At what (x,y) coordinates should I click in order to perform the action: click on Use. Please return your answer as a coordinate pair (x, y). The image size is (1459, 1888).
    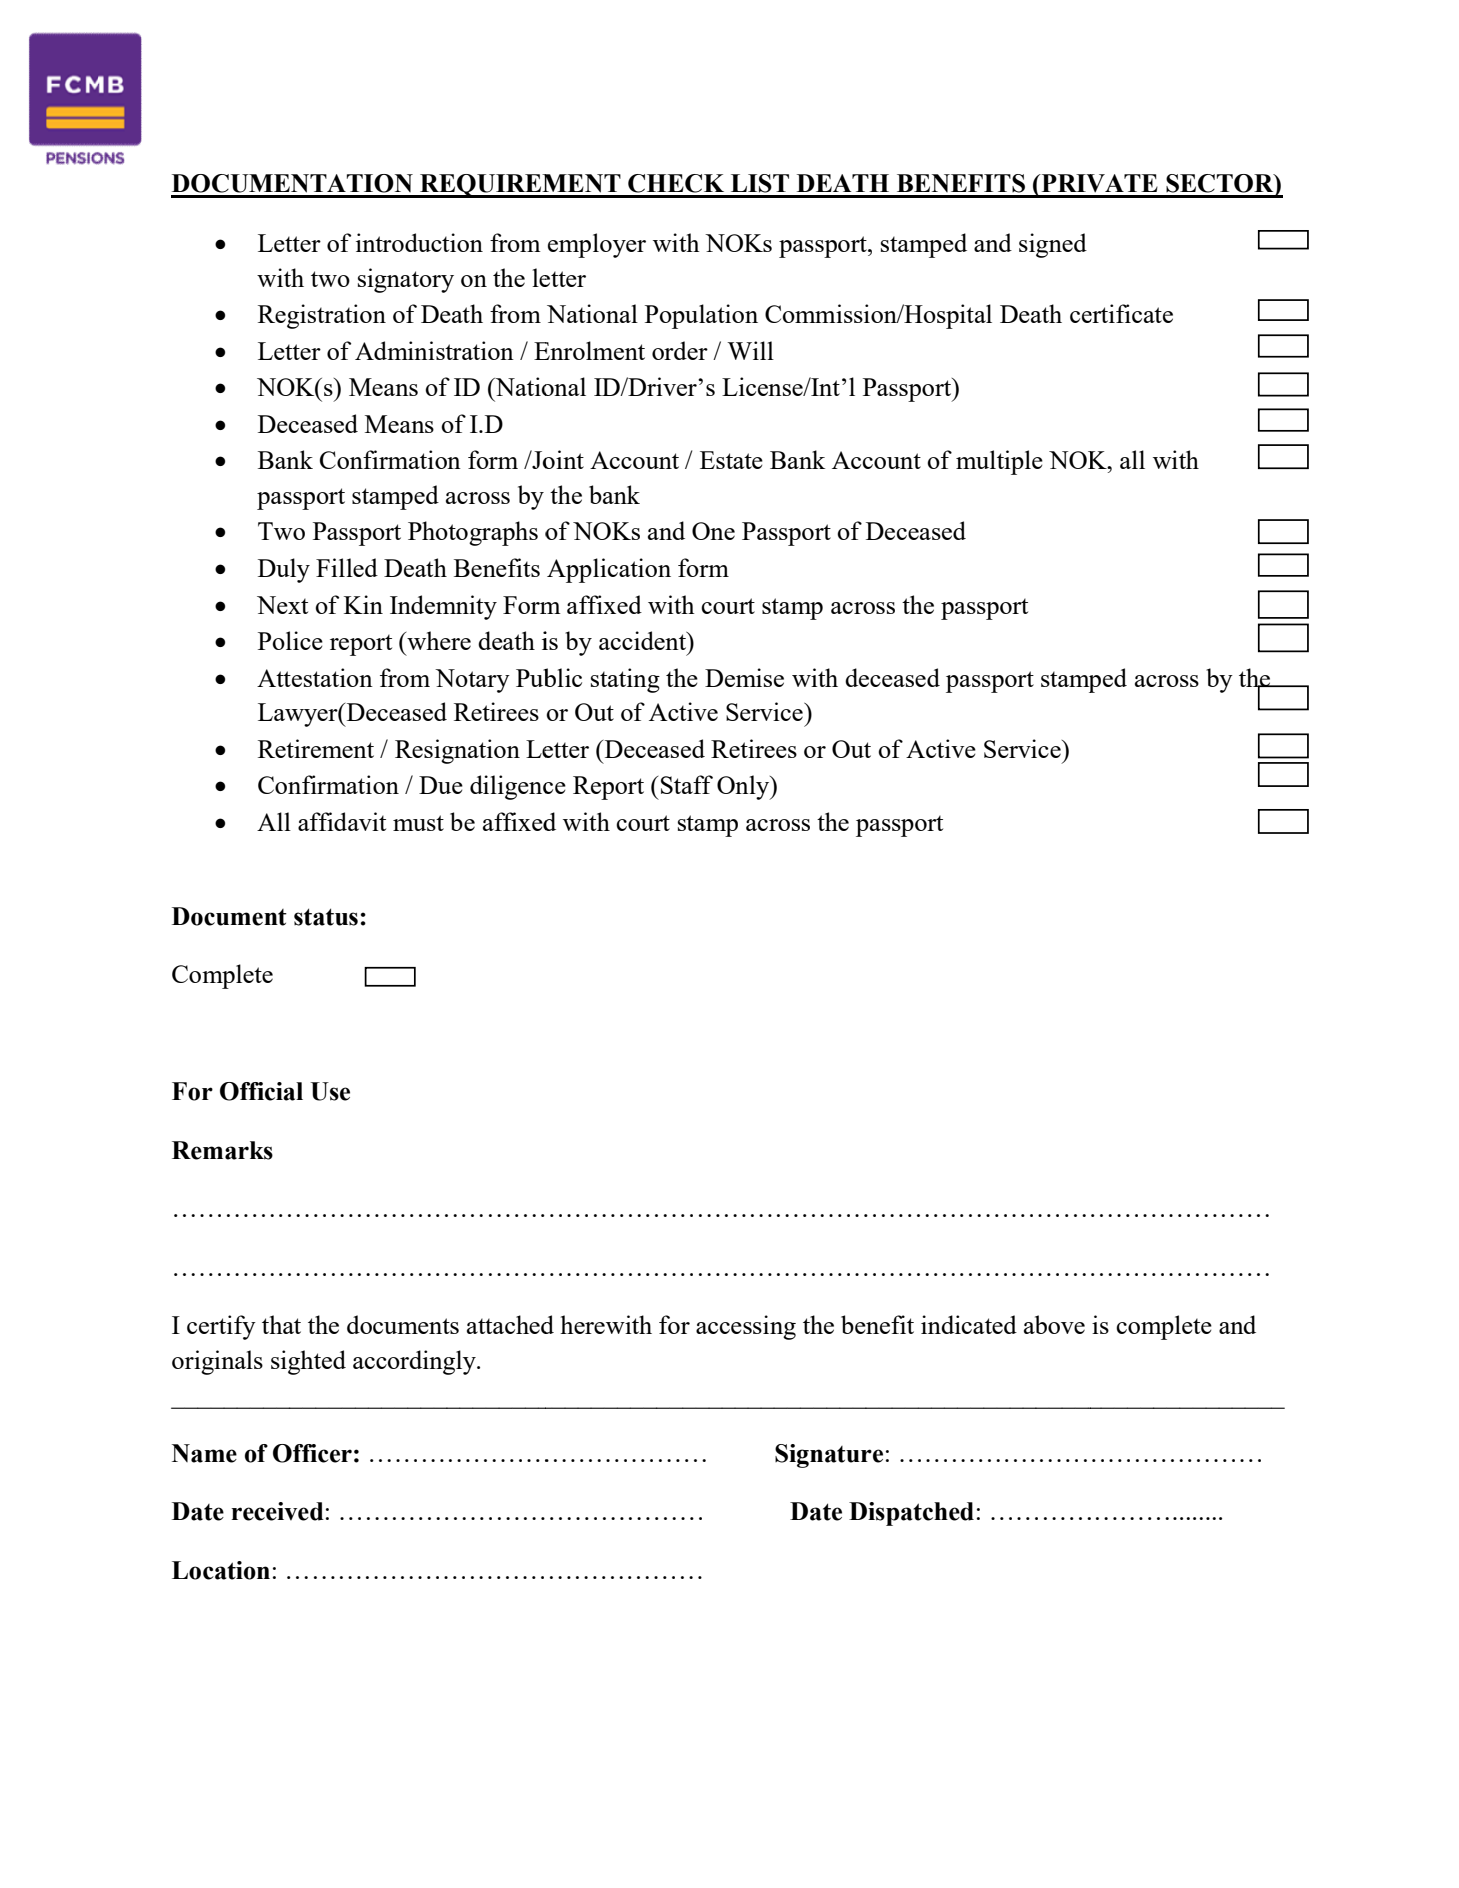
    Looking at the image, I should click on (330, 1091).
